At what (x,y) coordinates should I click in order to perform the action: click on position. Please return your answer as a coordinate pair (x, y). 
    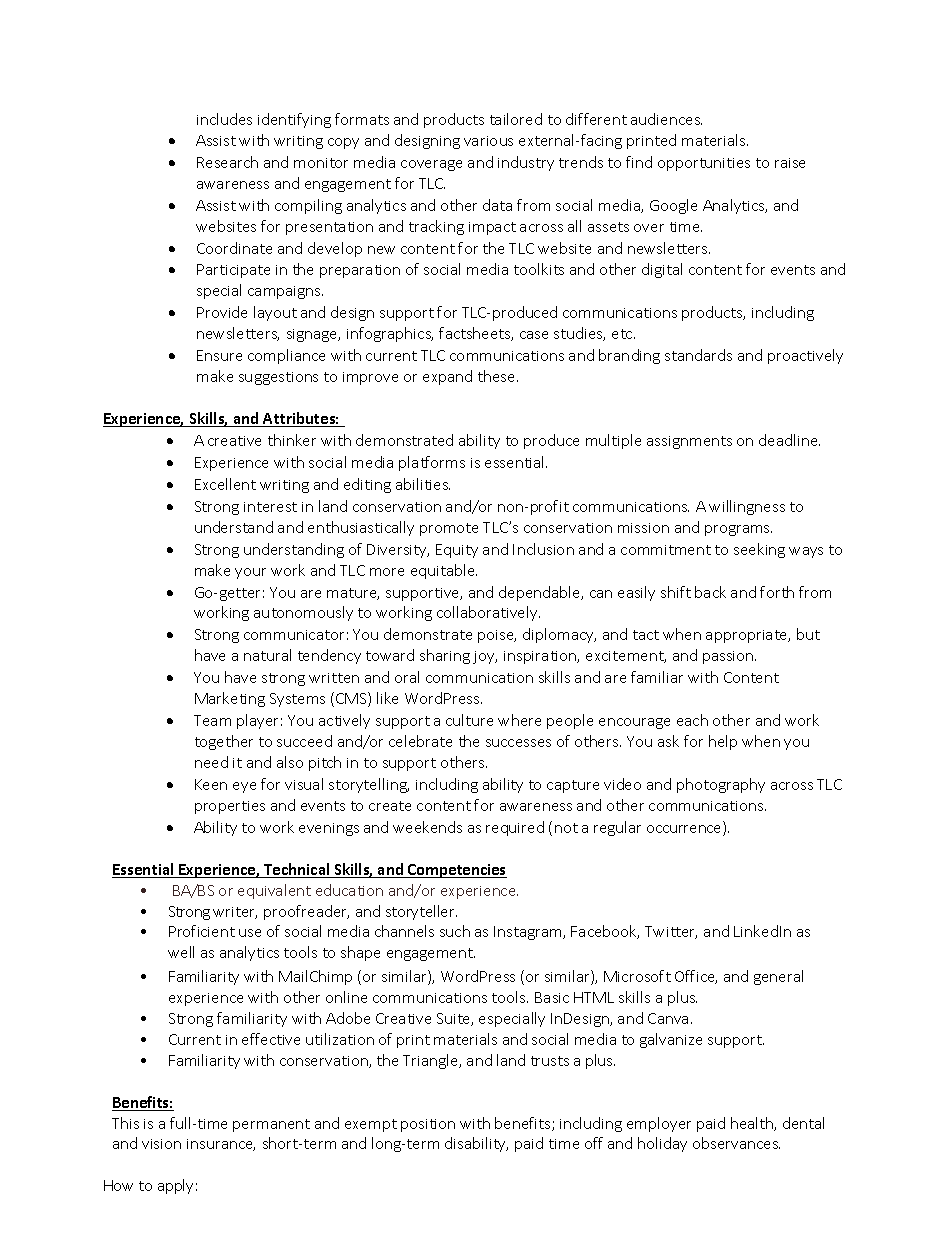
    Looking at the image, I should click on (428, 1125).
